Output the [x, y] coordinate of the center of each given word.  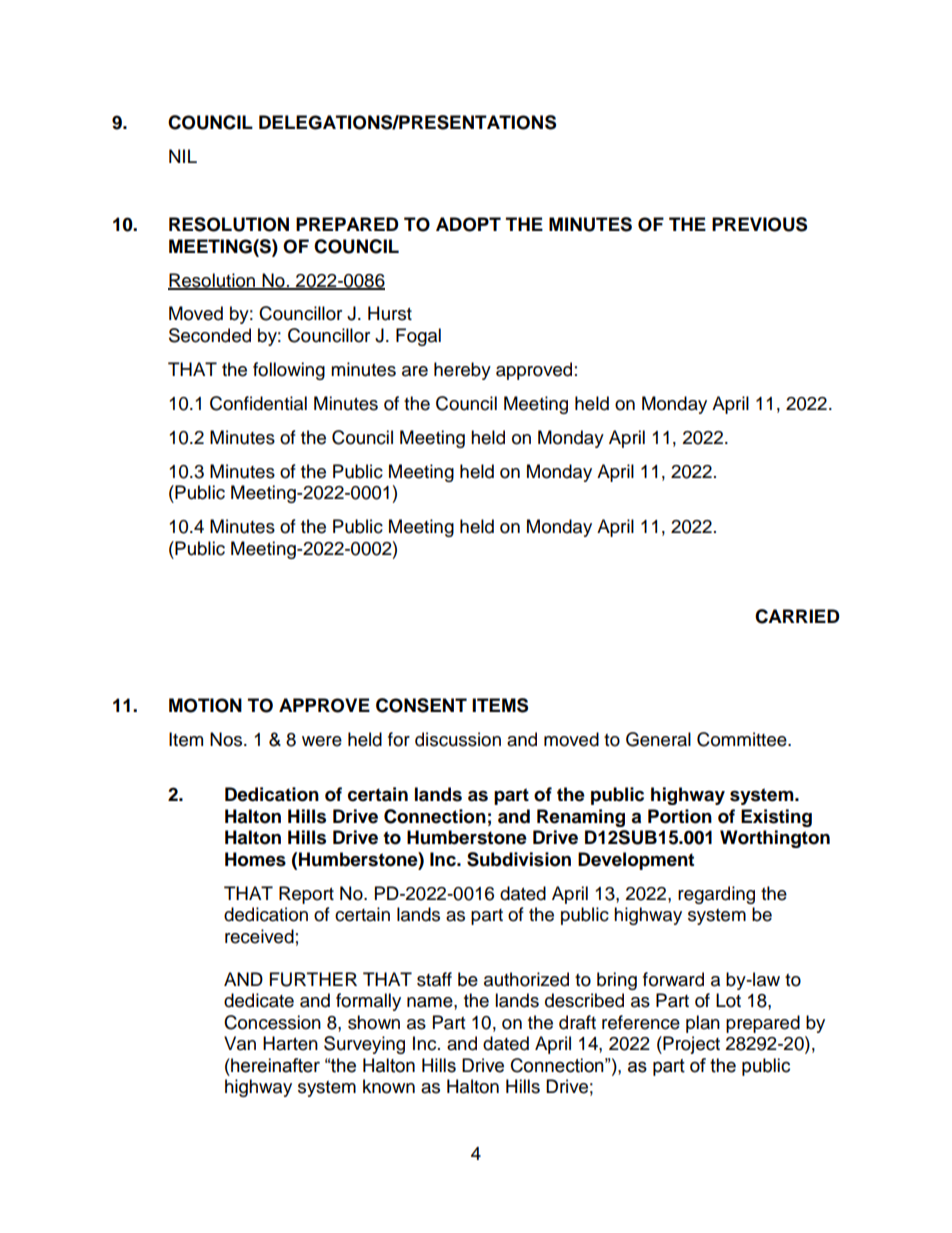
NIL [183, 156]
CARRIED [797, 616]
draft [577, 1022]
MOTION [205, 705]
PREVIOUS [759, 224]
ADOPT [468, 224]
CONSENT [421, 705]
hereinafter [274, 1065]
